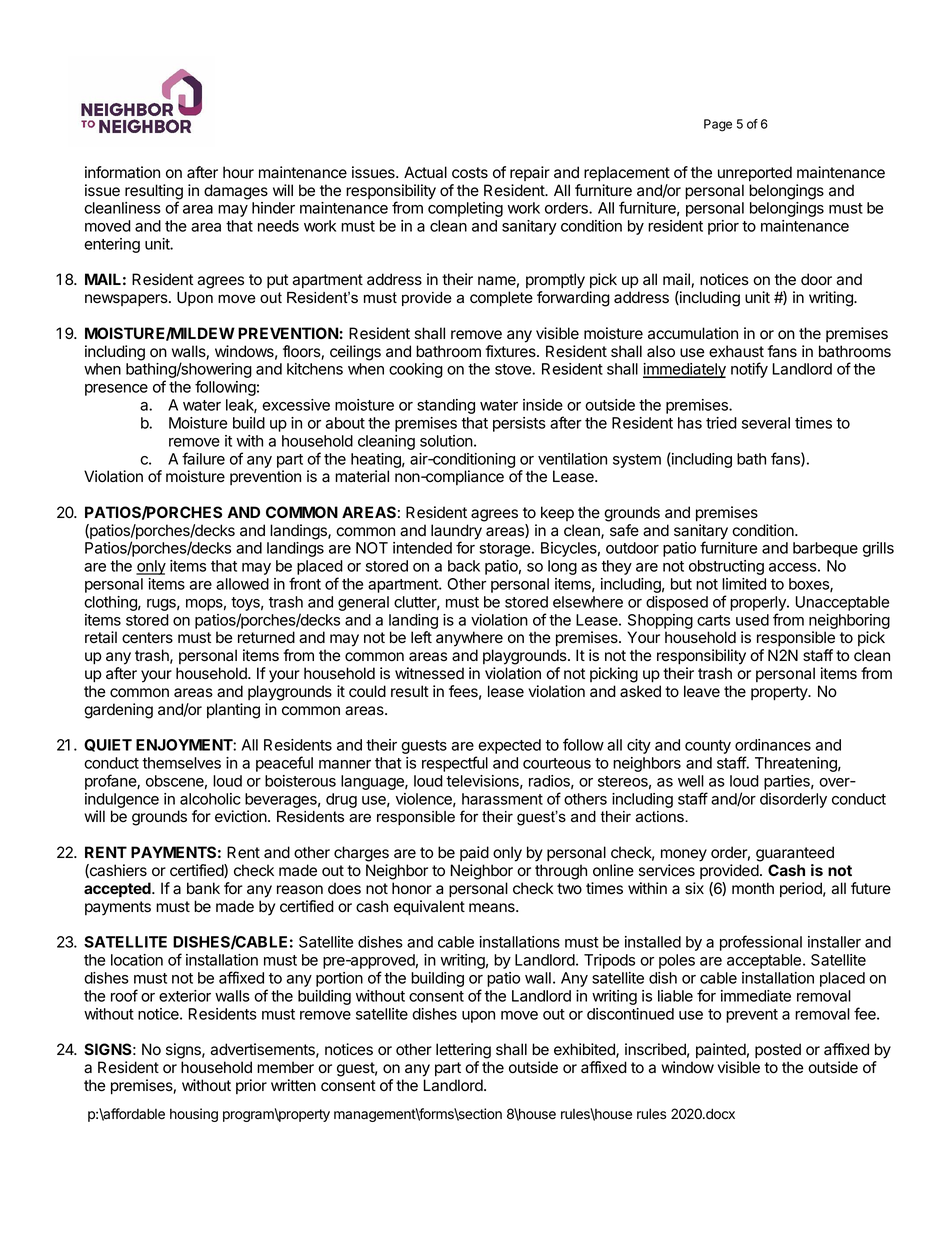  What do you see at coordinates (238, 172) in the screenshot?
I see `hour` at bounding box center [238, 172].
